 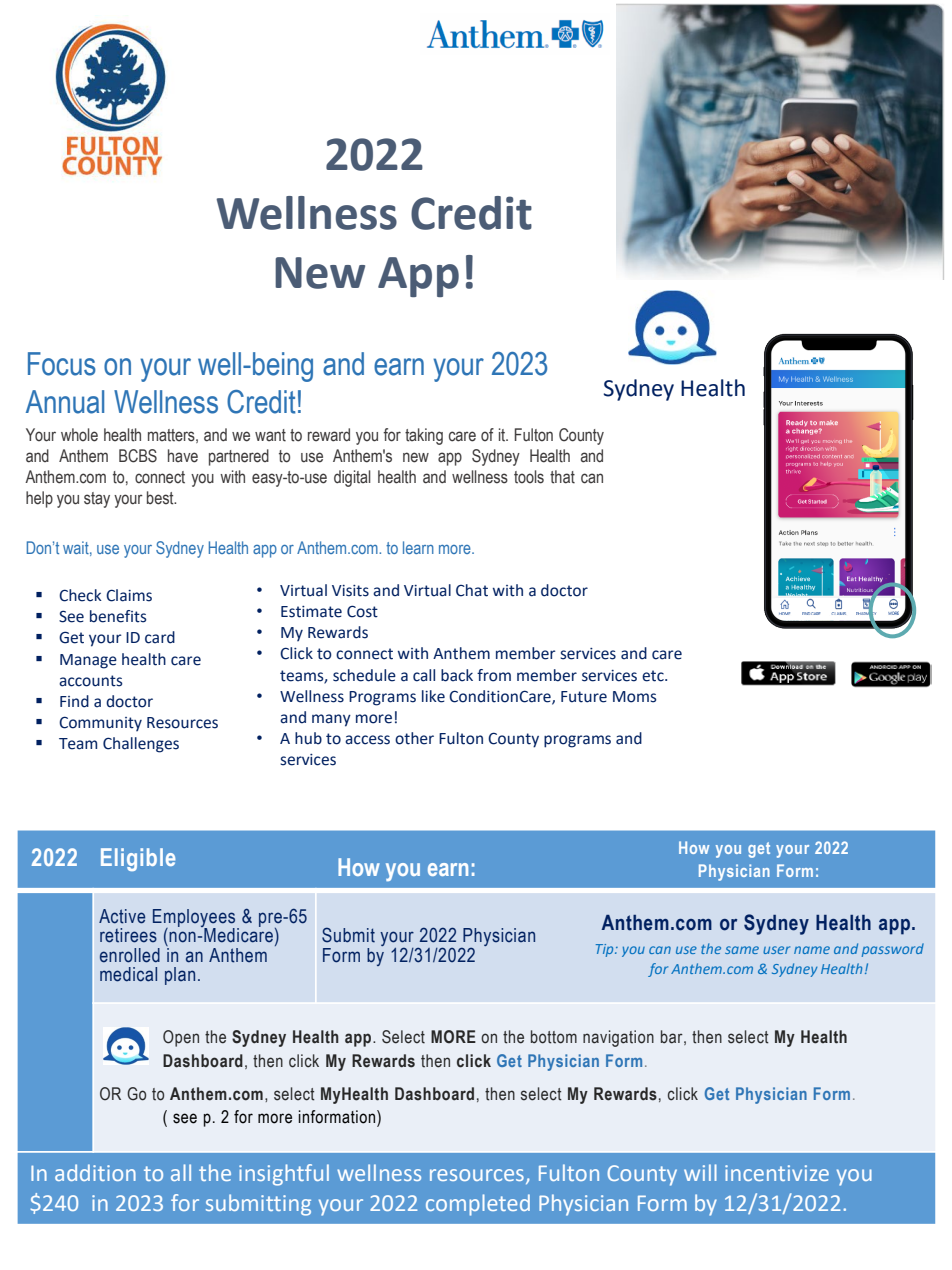 What do you see at coordinates (65, 402) in the image?
I see `Annual` at bounding box center [65, 402].
